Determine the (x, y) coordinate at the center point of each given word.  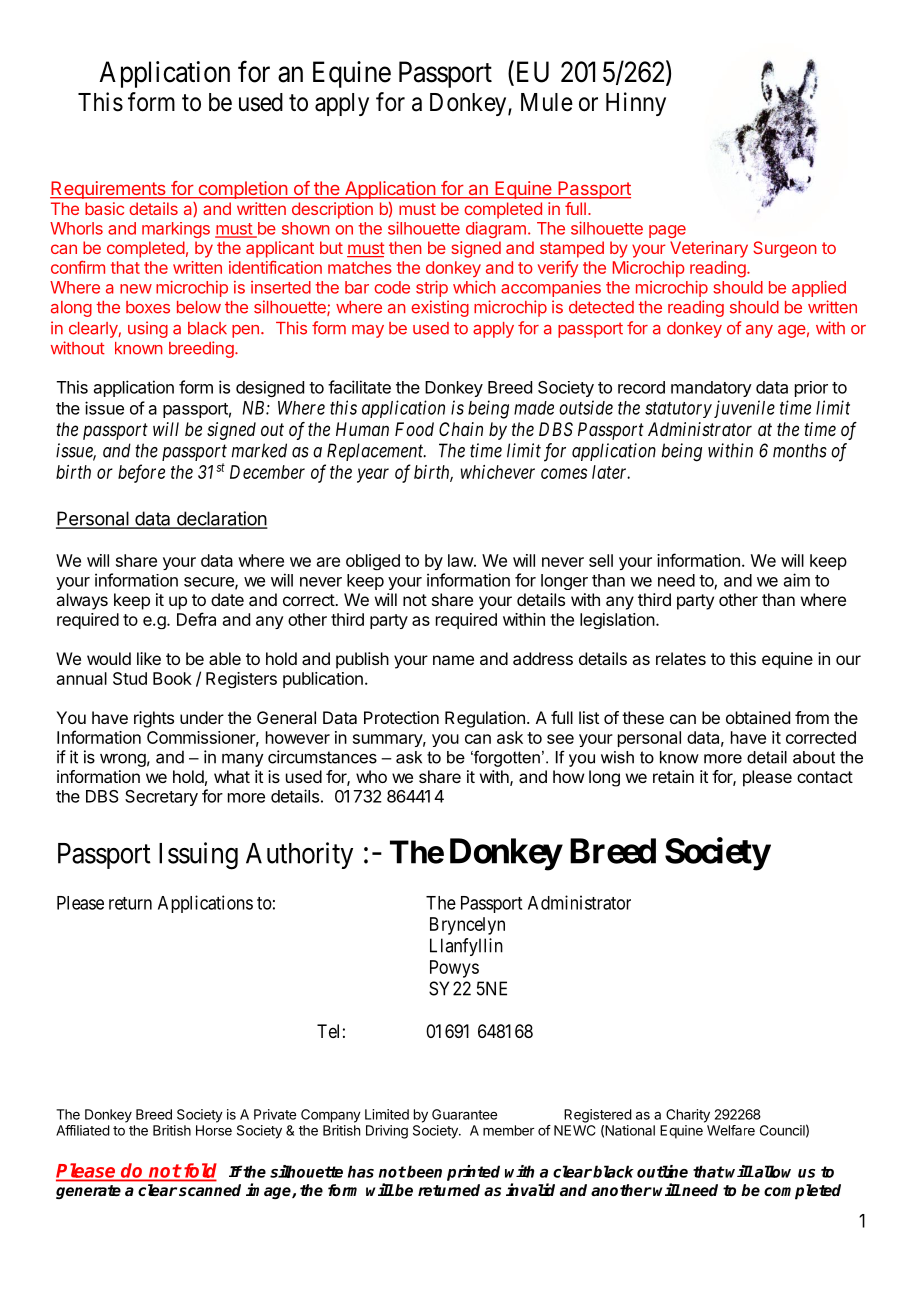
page (667, 231)
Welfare (731, 1130)
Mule (547, 102)
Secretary (161, 798)
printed (473, 1173)
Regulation (485, 719)
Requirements (109, 190)
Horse (214, 1130)
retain (673, 776)
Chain (461, 429)
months (800, 450)
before (141, 473)
